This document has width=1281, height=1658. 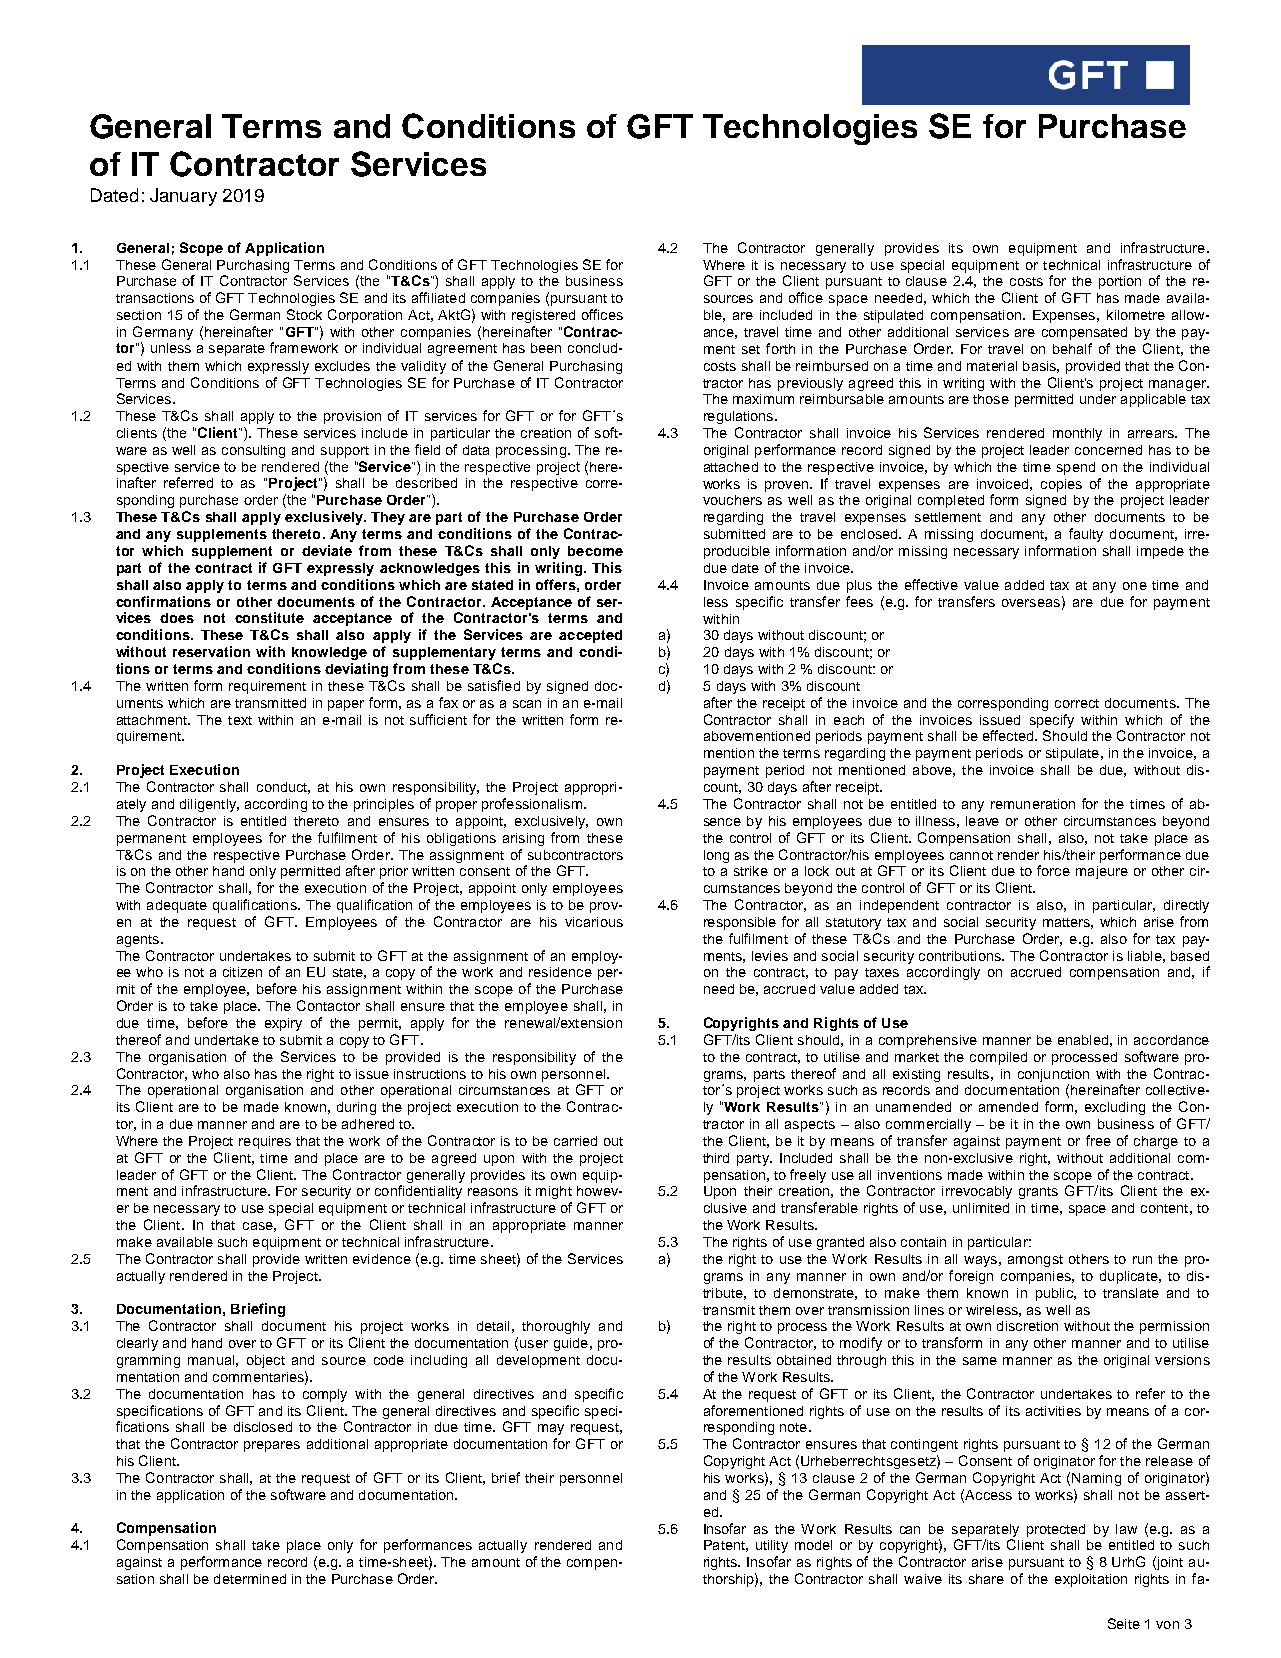 I want to click on January, so click(x=183, y=197).
